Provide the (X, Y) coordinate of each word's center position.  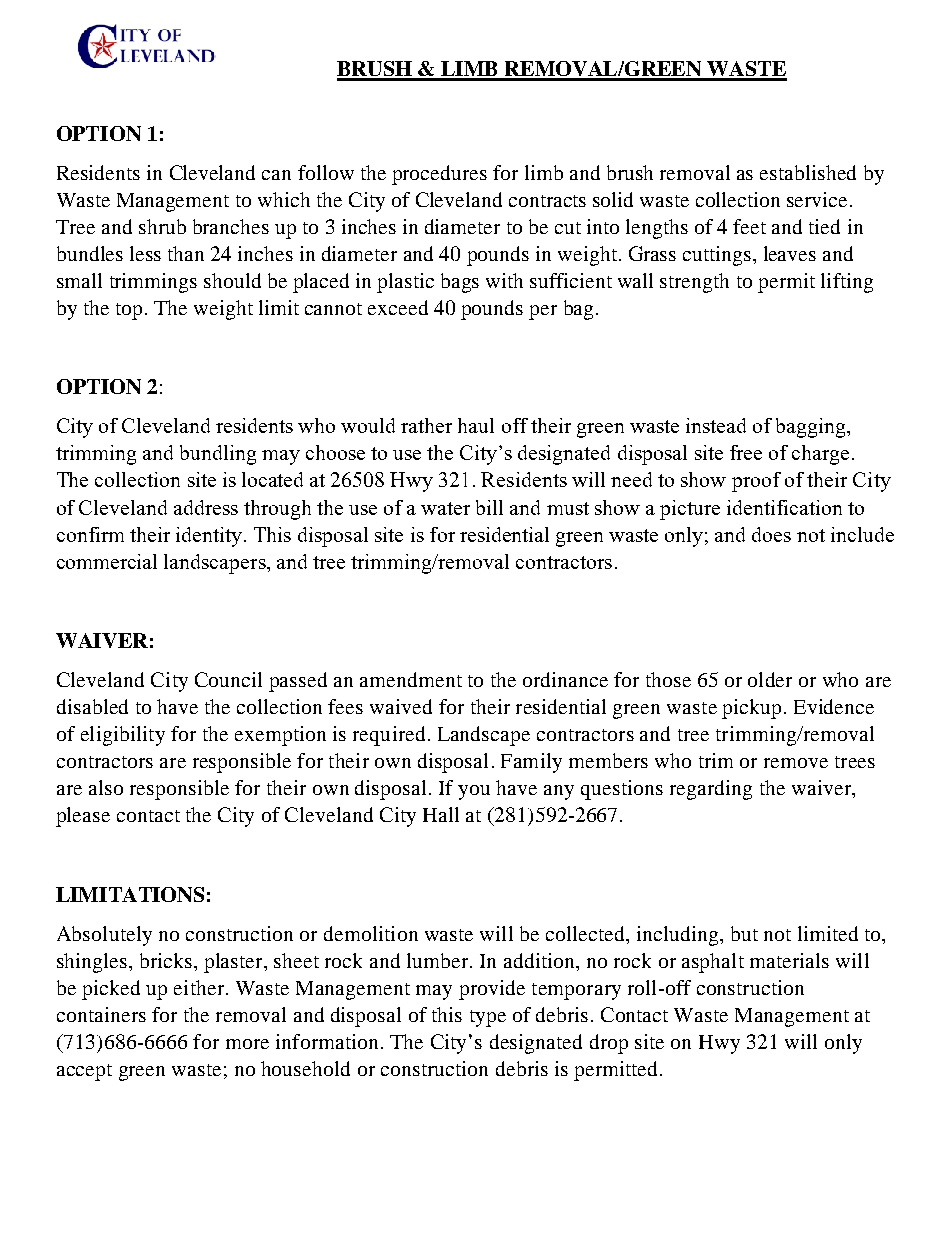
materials (789, 960)
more (247, 1044)
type (488, 1018)
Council (228, 679)
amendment (411, 679)
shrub (162, 226)
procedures (439, 175)
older (770, 679)
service (817, 199)
